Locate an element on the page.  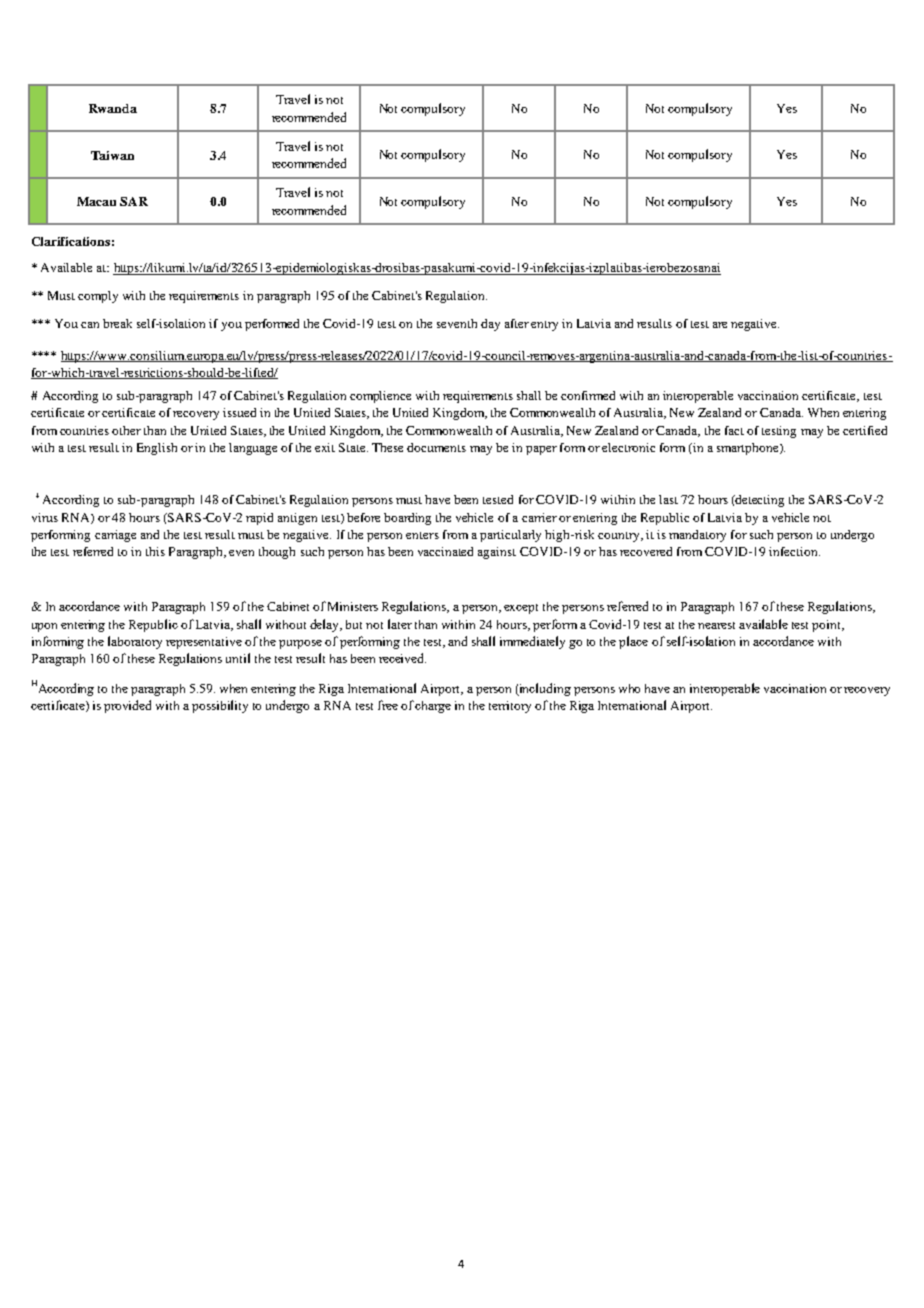
entry is located at coordinates (544, 326).
